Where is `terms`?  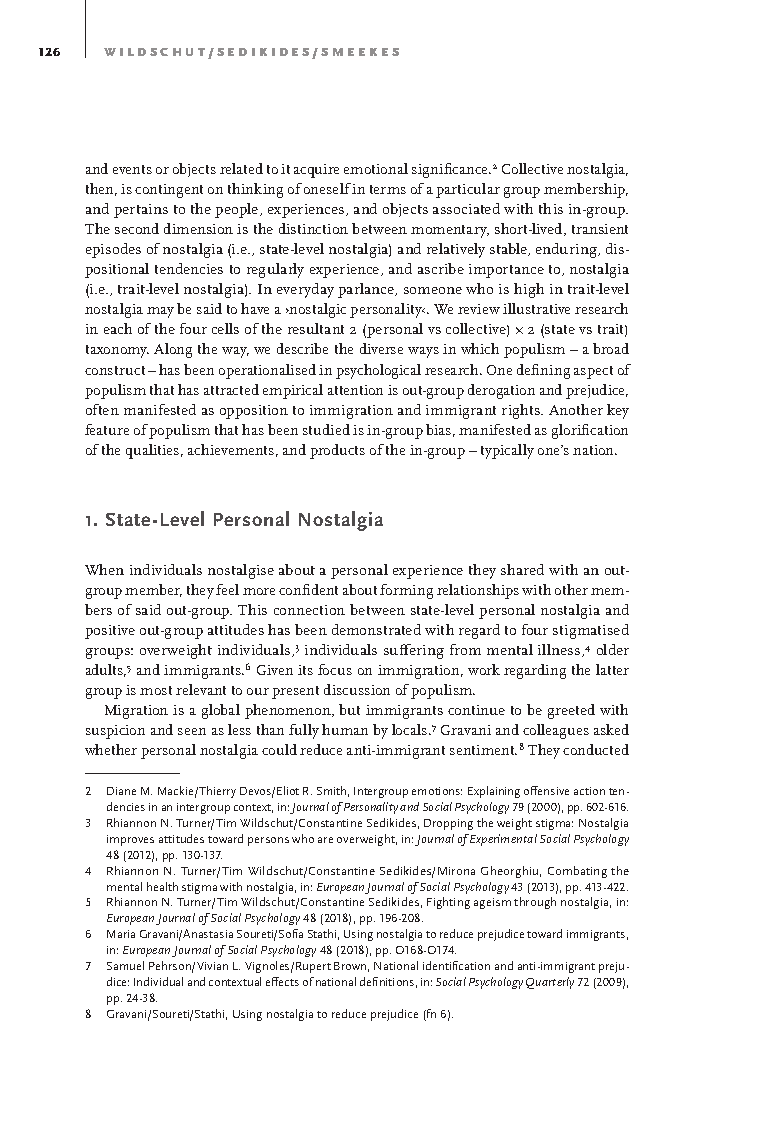 terms is located at coordinates (388, 189).
